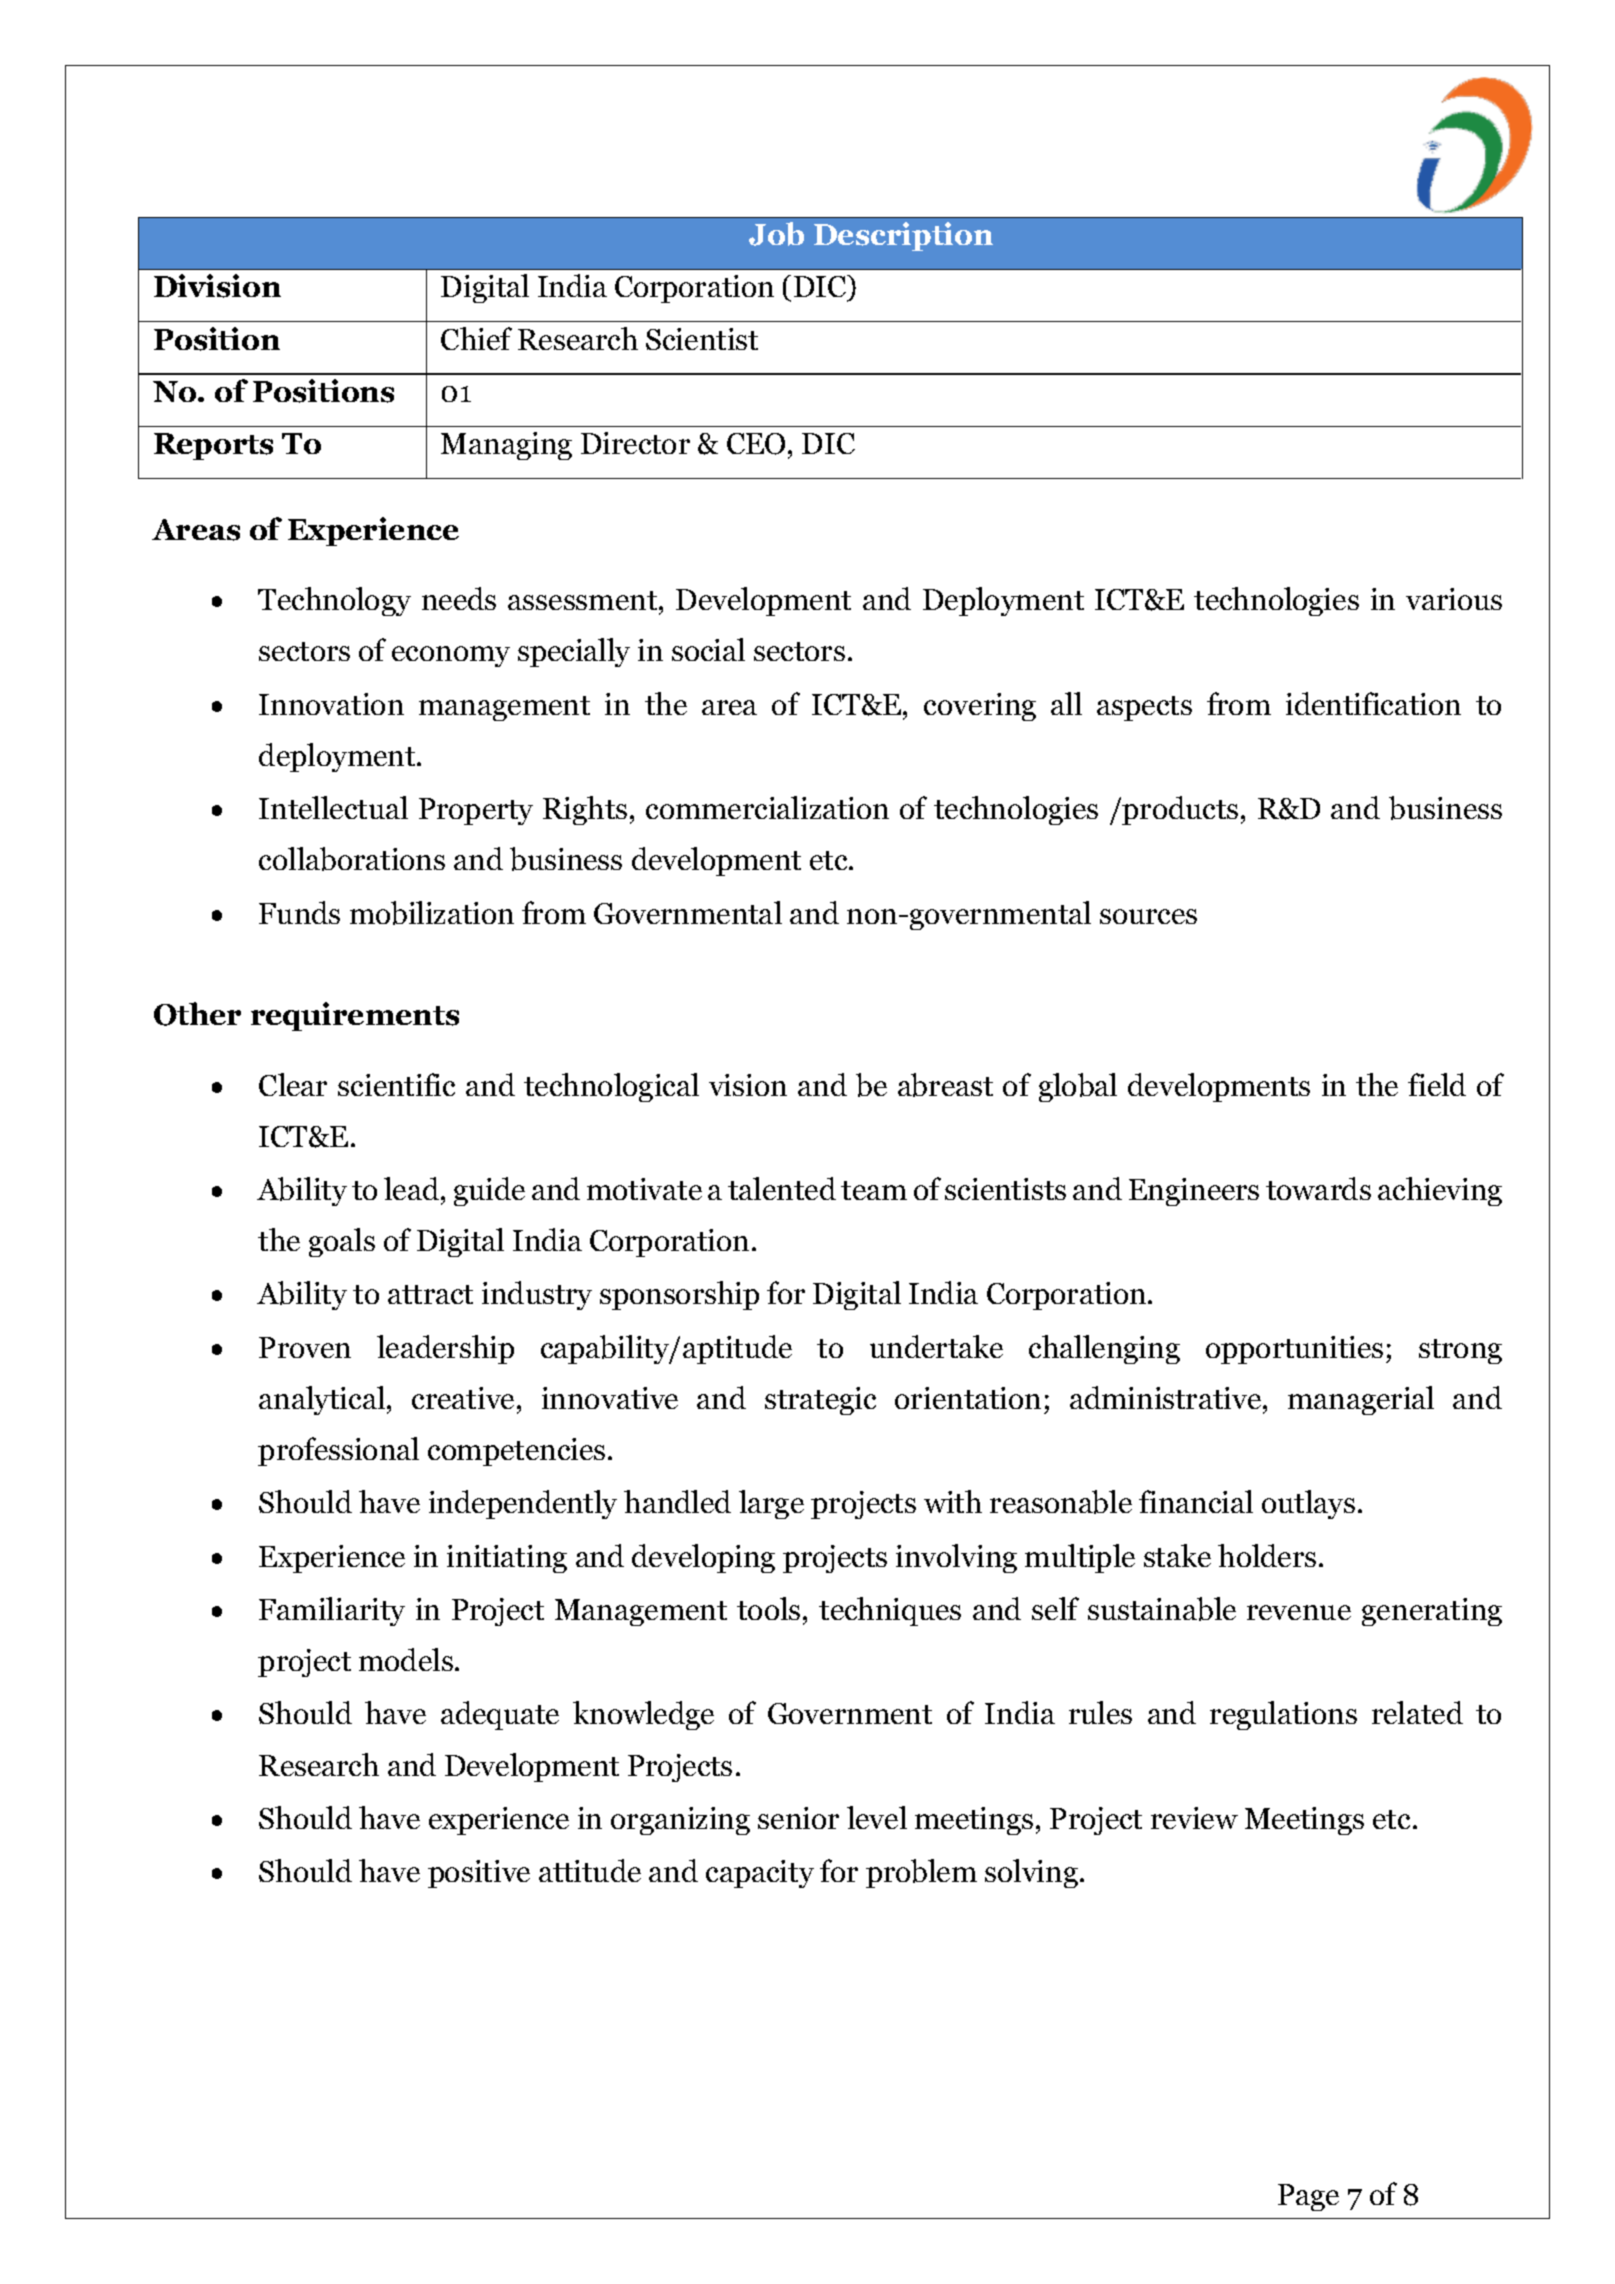 This screenshot has height=2284, width=1615. I want to click on Description, so click(903, 236).
